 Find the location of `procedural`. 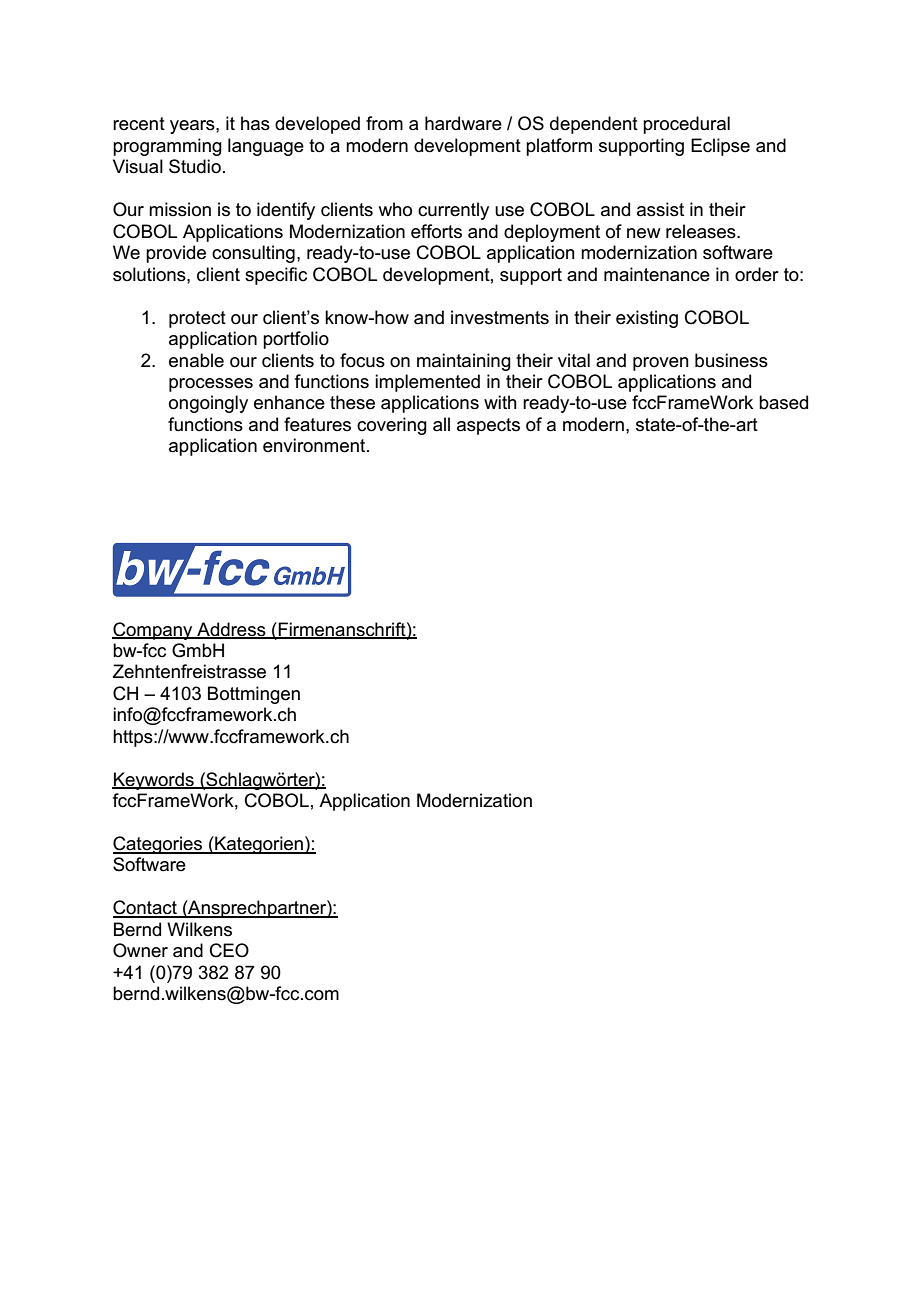

procedural is located at coordinates (686, 125).
